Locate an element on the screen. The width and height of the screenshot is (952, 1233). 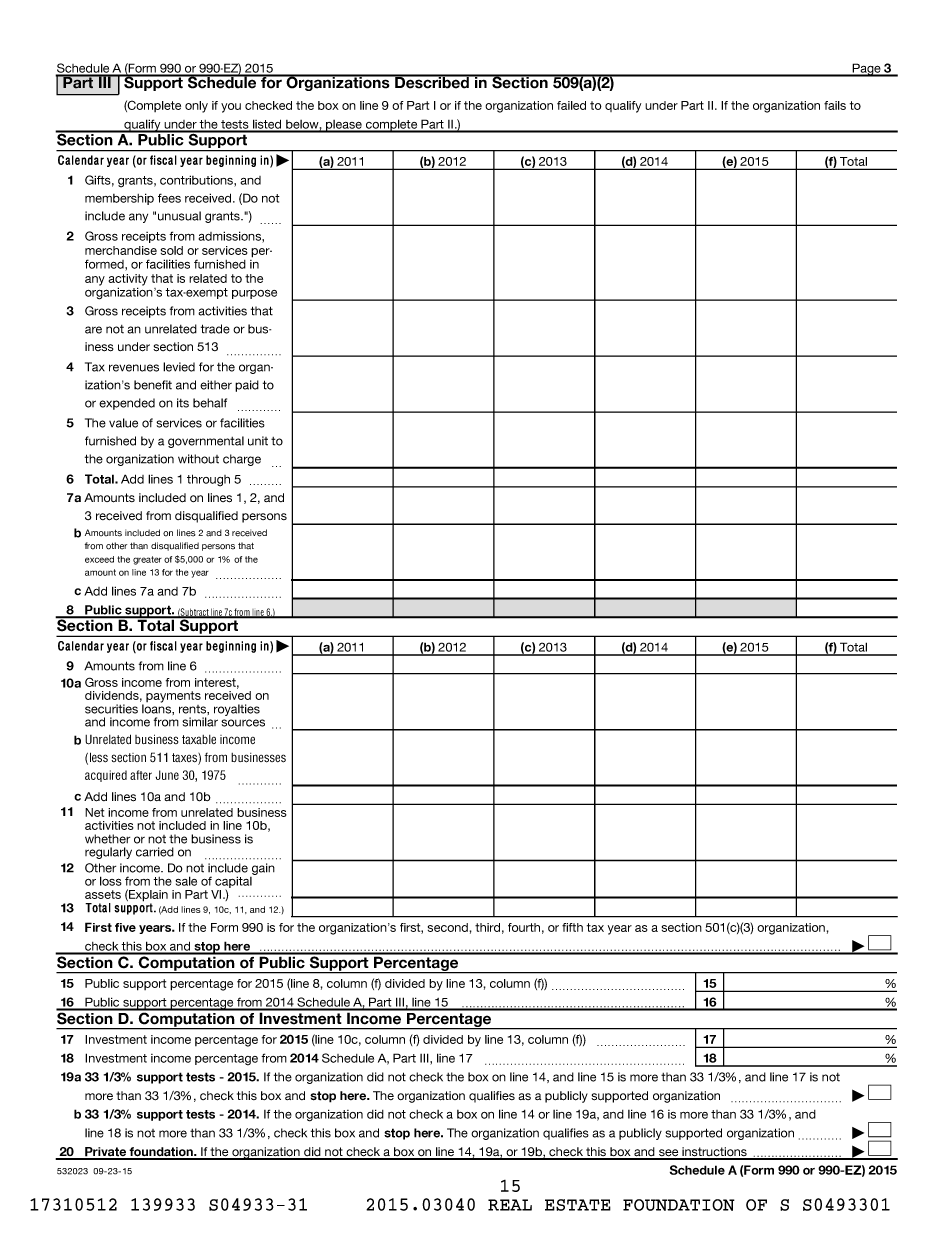
failed is located at coordinates (571, 105).
